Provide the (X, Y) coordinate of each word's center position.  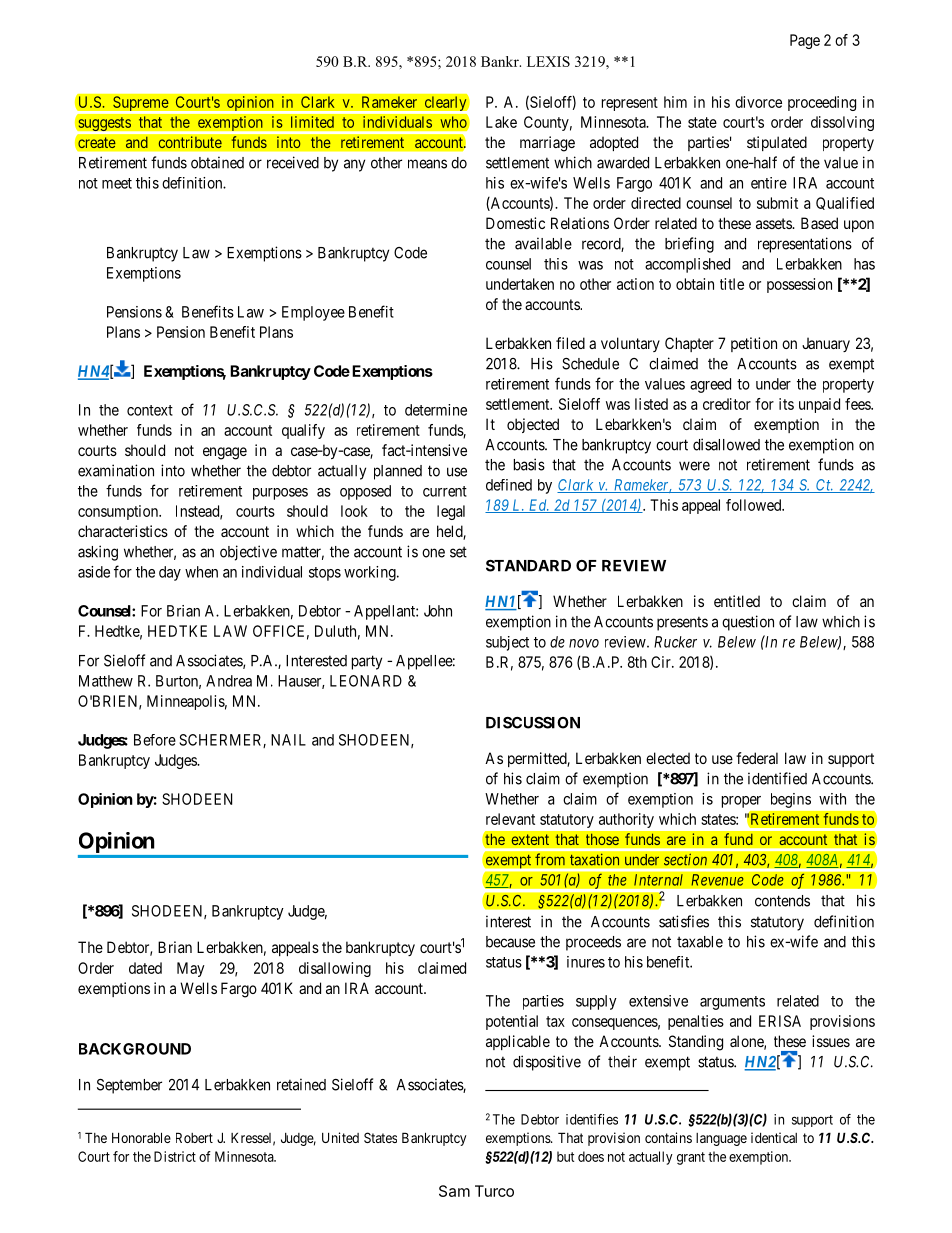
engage (225, 453)
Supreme (140, 104)
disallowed (726, 444)
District (175, 1156)
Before (155, 740)
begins (791, 800)
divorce (758, 102)
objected (533, 425)
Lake (501, 122)
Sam (454, 1191)
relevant (510, 819)
